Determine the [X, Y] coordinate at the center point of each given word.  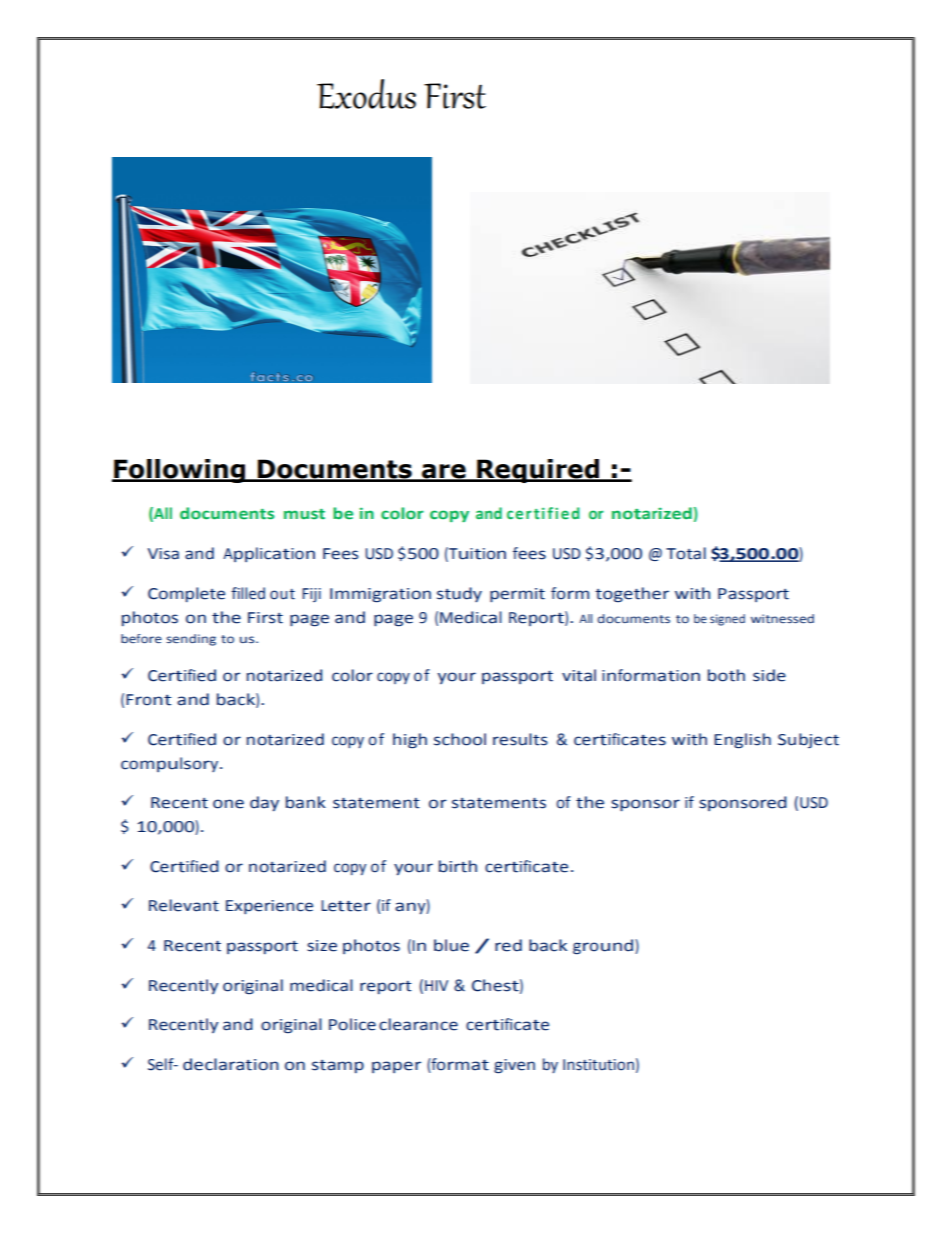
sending [191, 640]
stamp [338, 1066]
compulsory [169, 764]
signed [727, 620]
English [742, 741]
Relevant [184, 905]
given [514, 1066]
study [459, 594]
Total [686, 553]
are [444, 472]
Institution [598, 1065]
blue [451, 945]
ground [604, 947]
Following [180, 471]
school [460, 739]
